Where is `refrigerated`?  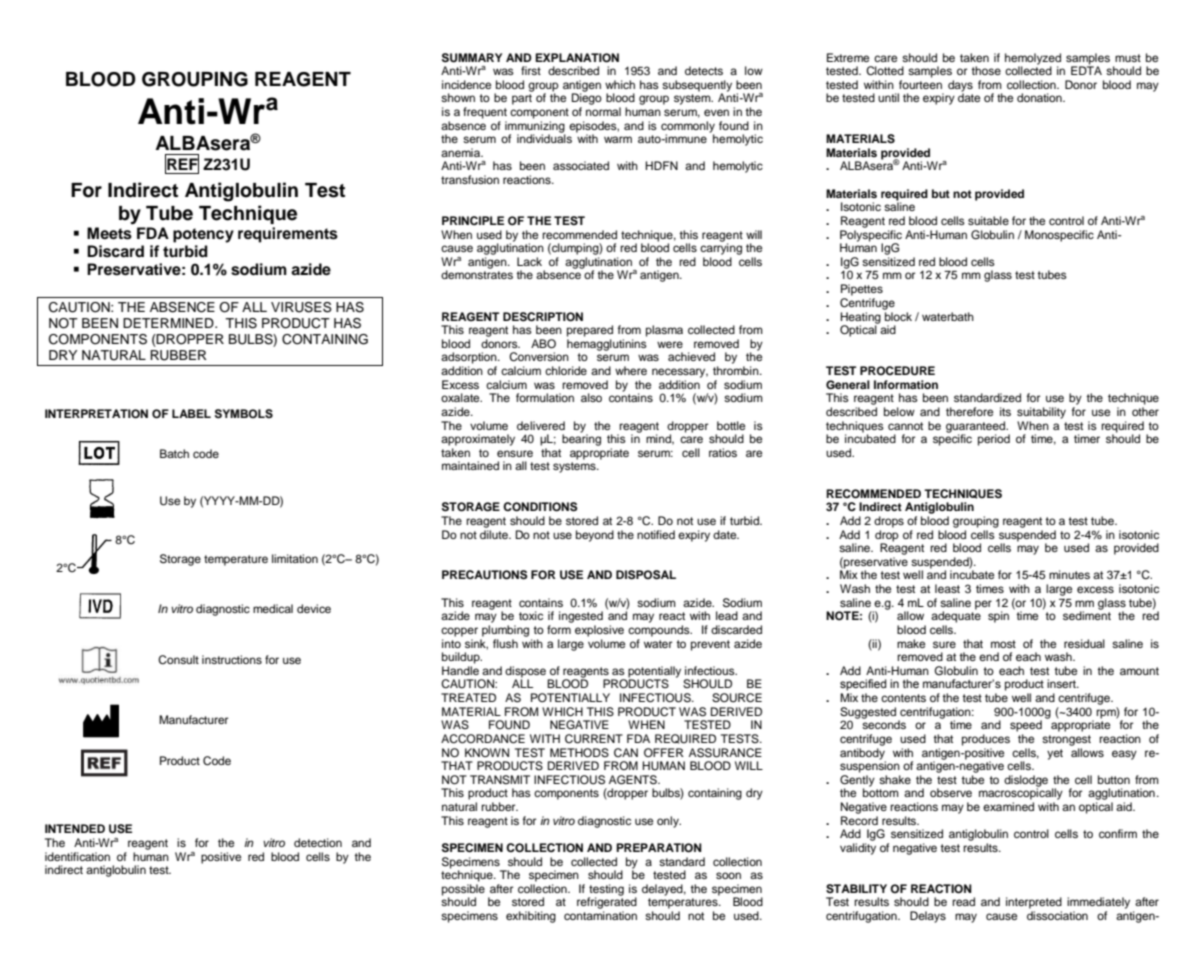 refrigerated is located at coordinates (607, 903).
